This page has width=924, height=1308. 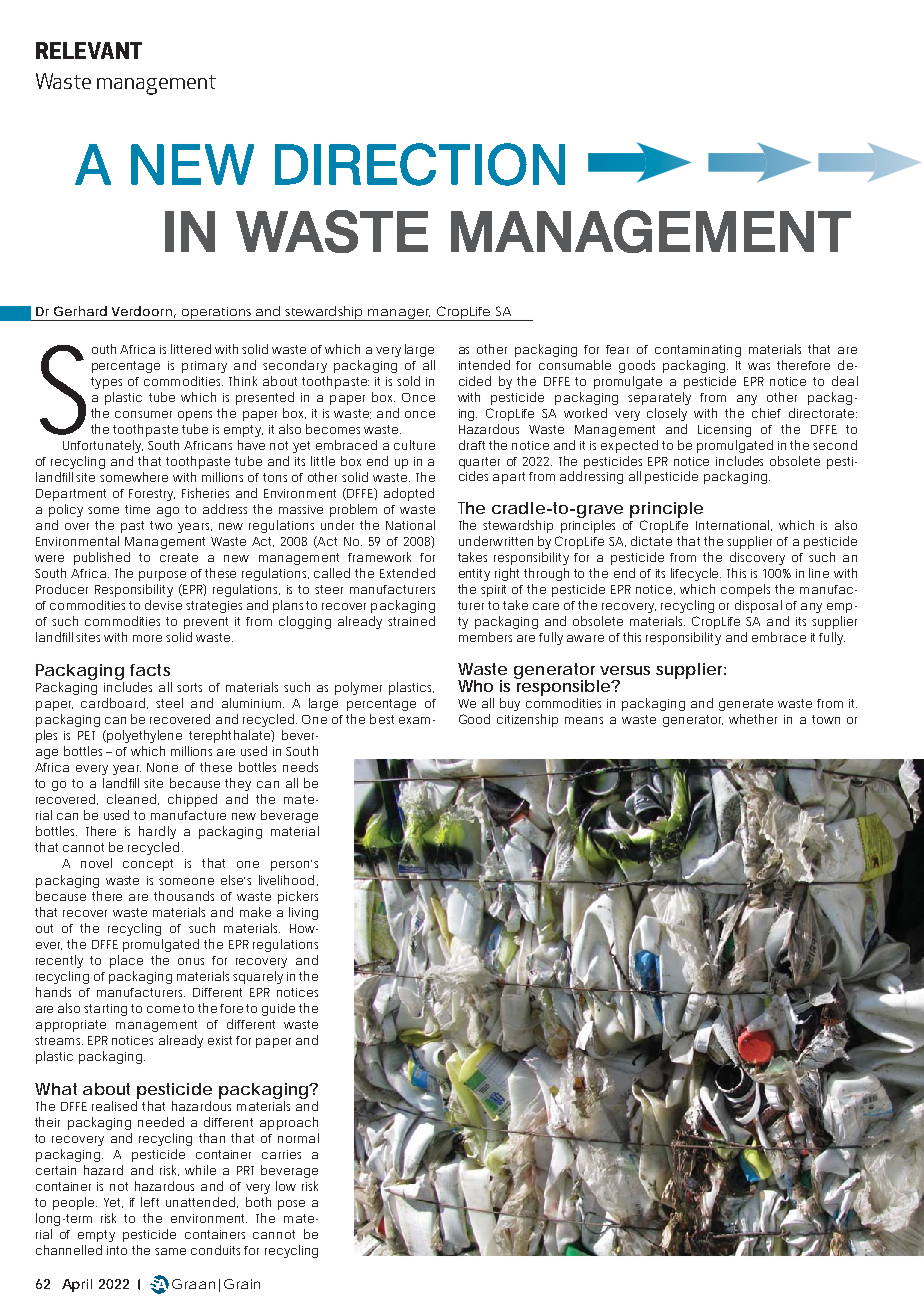 What do you see at coordinates (420, 164) in the page?
I see `DIRECTION` at bounding box center [420, 164].
